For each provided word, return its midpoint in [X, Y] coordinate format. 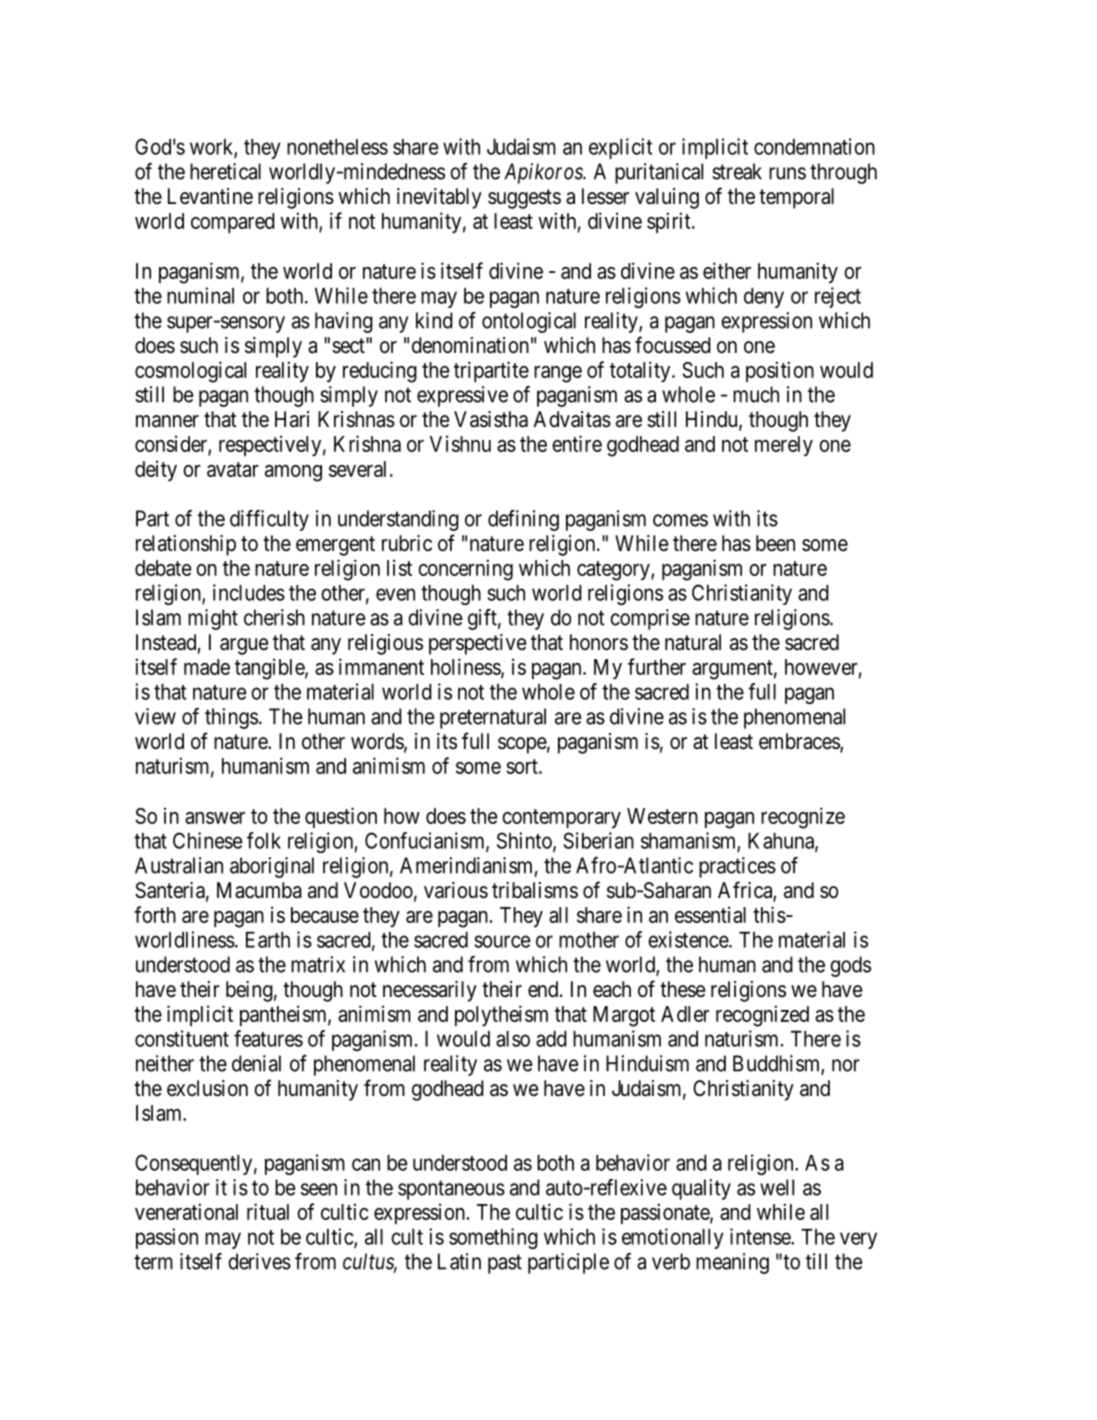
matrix [318, 964]
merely [784, 446]
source [502, 941]
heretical [225, 171]
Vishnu [460, 443]
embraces [800, 742]
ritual [268, 1211]
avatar [233, 469]
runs [787, 173]
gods [850, 966]
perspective [477, 644]
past [505, 1264]
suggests [524, 199]
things [231, 718]
